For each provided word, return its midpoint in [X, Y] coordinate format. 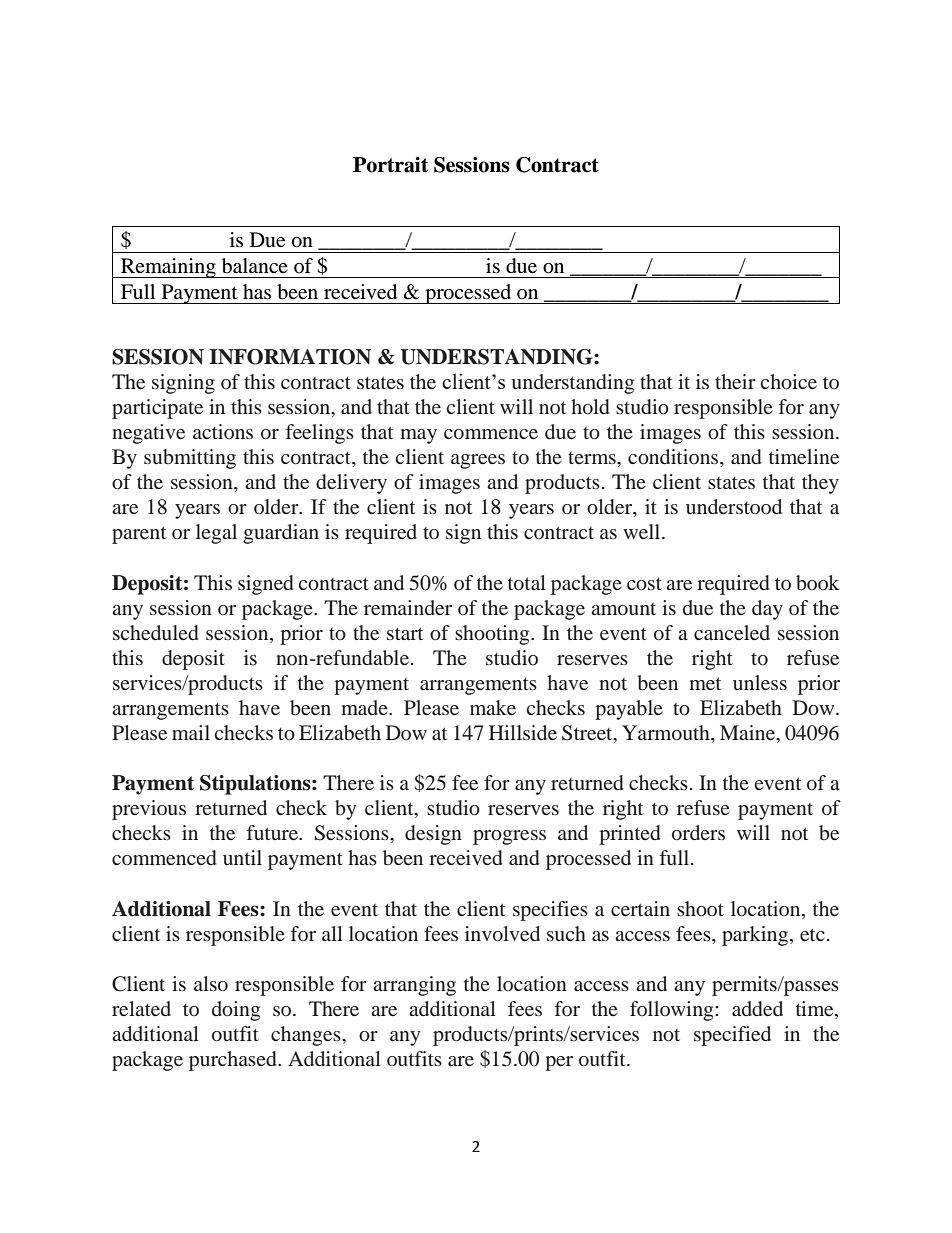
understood [734, 506]
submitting [190, 459]
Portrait [390, 165]
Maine [749, 734]
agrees [478, 461]
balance [255, 266]
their [735, 381]
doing [236, 1011]
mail [191, 732]
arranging [414, 986]
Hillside [523, 732]
